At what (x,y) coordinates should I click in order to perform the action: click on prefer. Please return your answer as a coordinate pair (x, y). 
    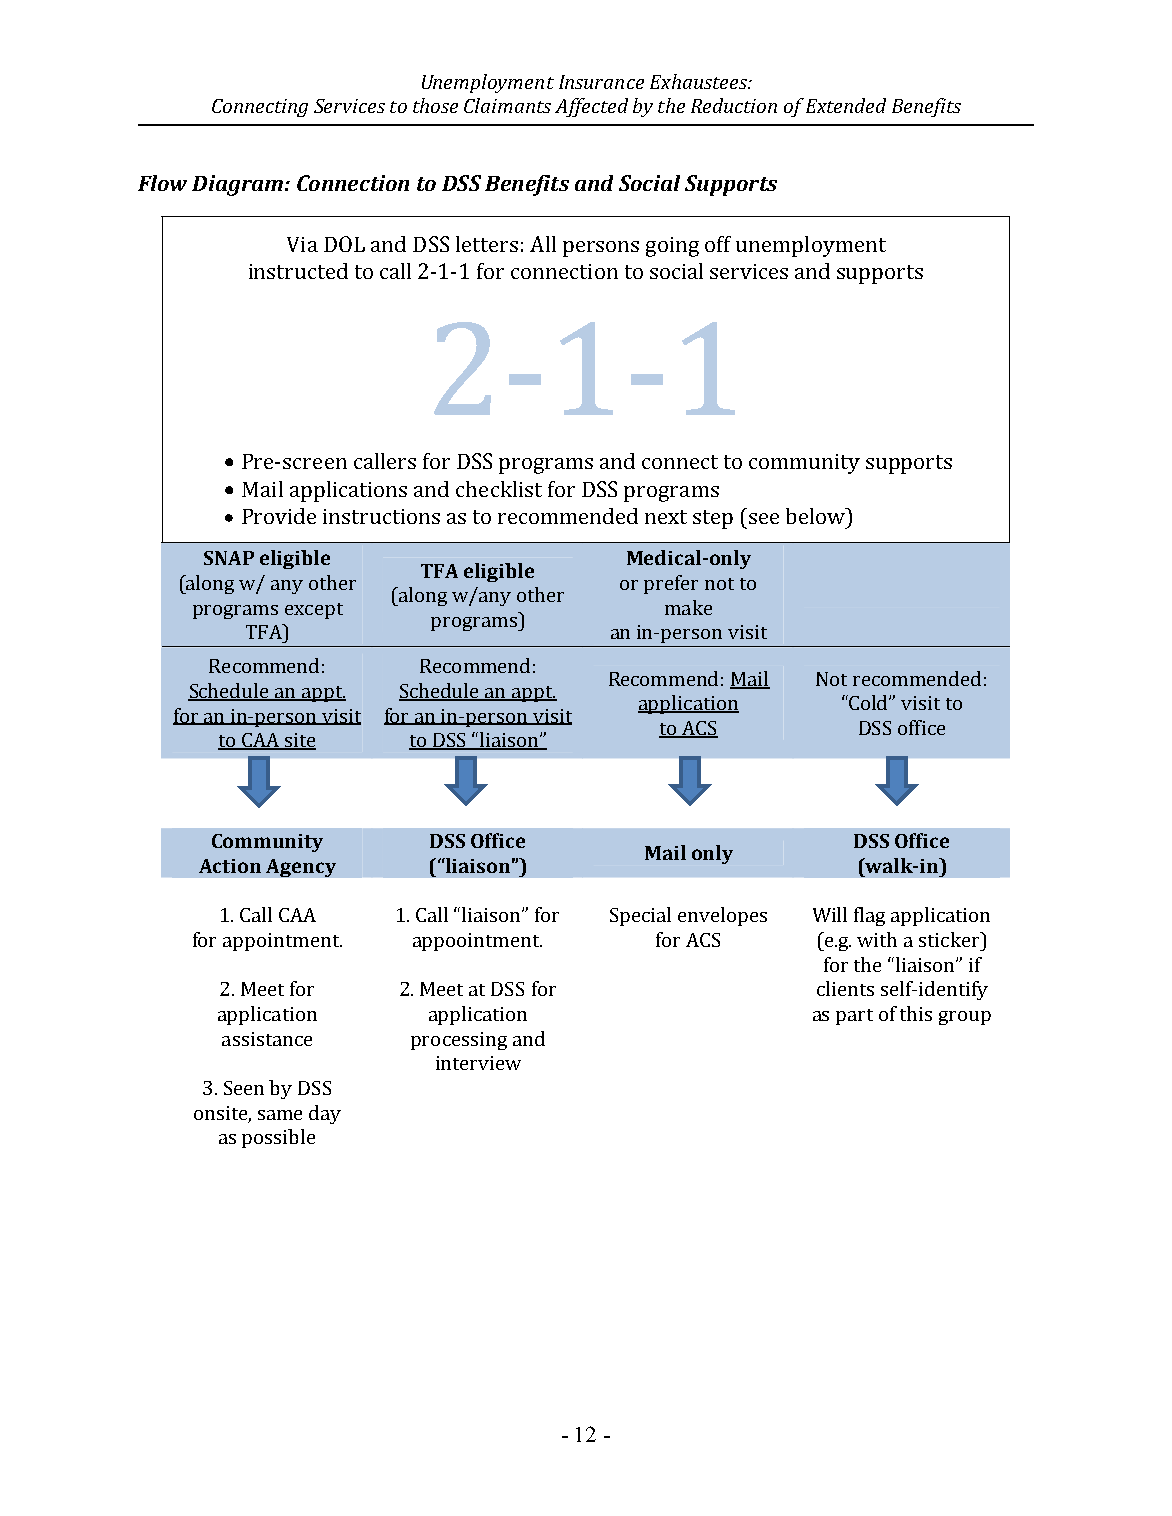
    Looking at the image, I should click on (671, 584).
